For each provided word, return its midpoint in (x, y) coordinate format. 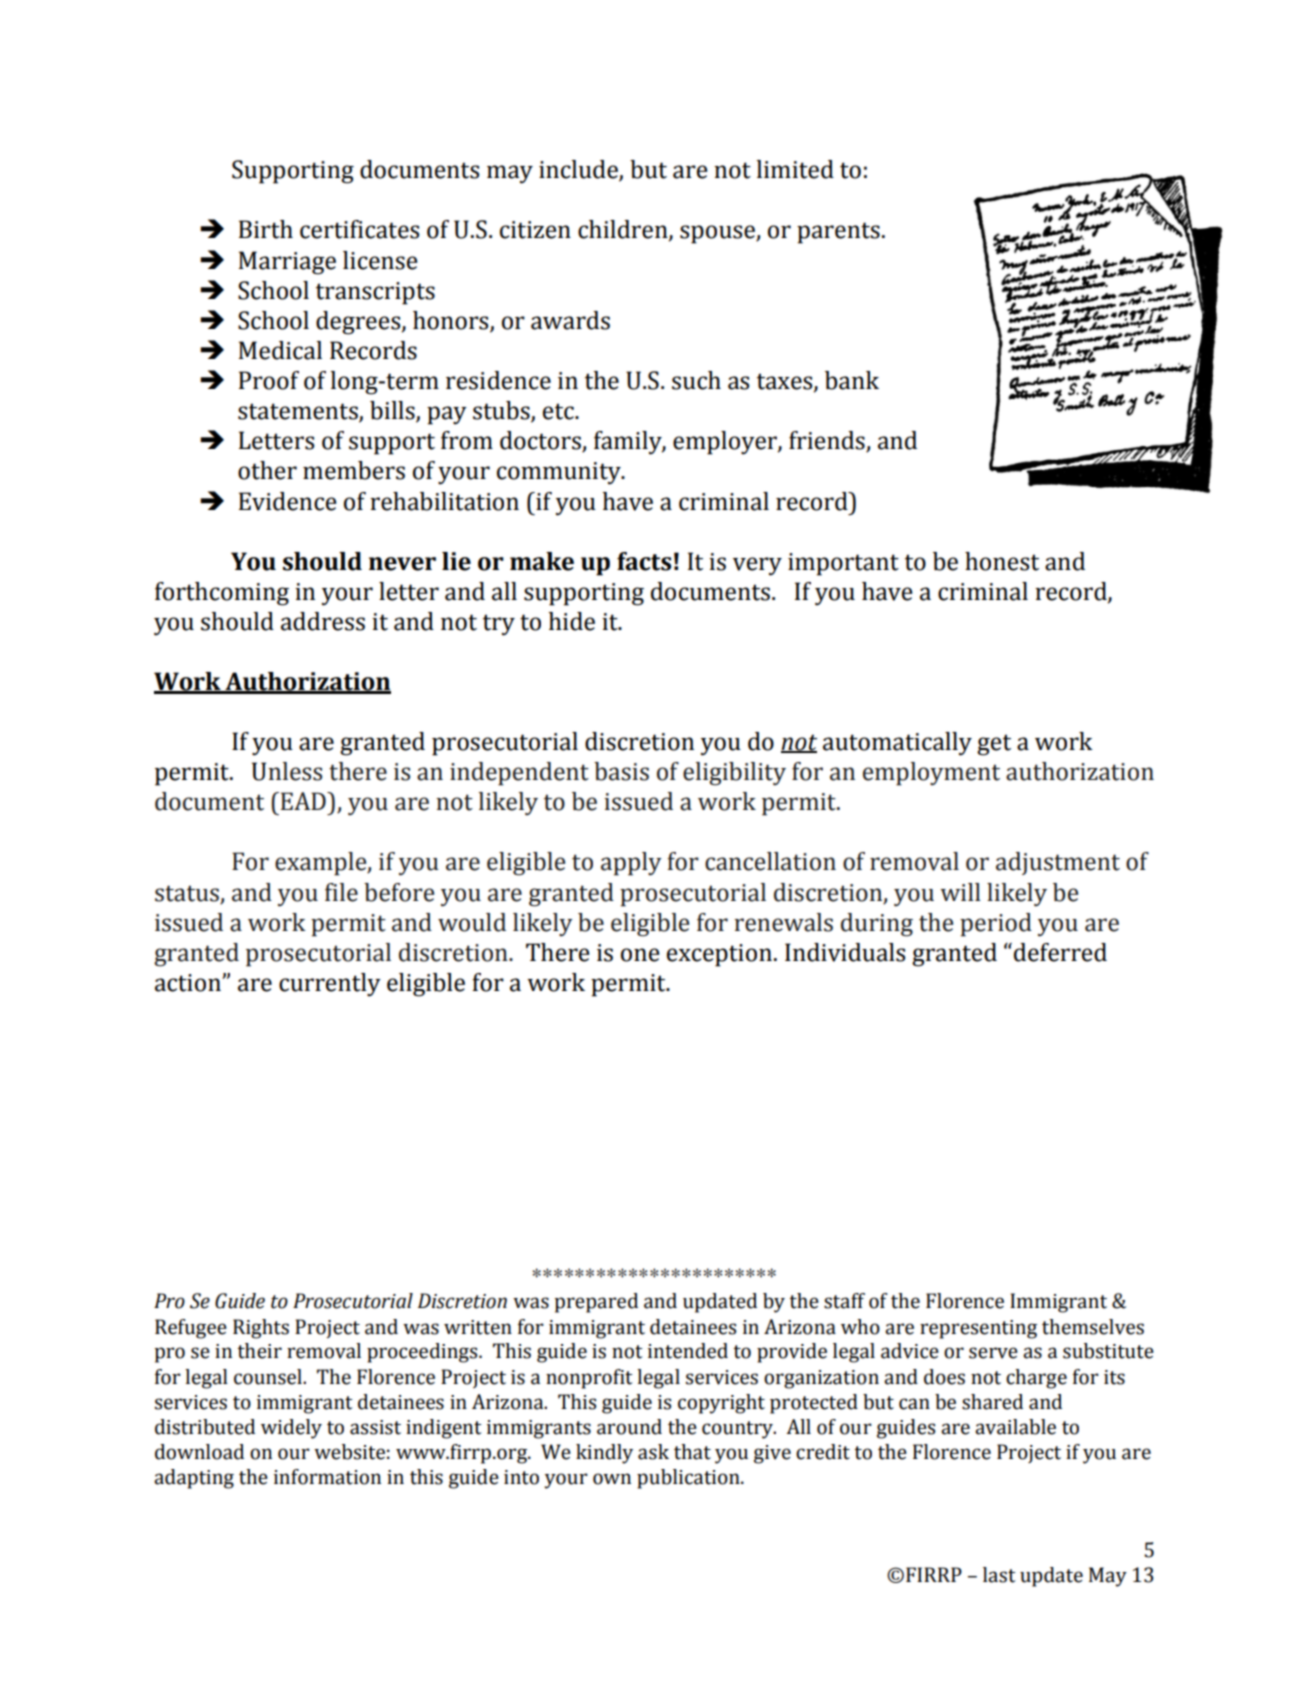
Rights (261, 1329)
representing (978, 1329)
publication (689, 1479)
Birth (266, 229)
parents (838, 233)
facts (644, 561)
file (341, 892)
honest (1002, 561)
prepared (596, 1303)
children (624, 230)
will (960, 892)
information (327, 1477)
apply (631, 864)
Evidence (287, 501)
